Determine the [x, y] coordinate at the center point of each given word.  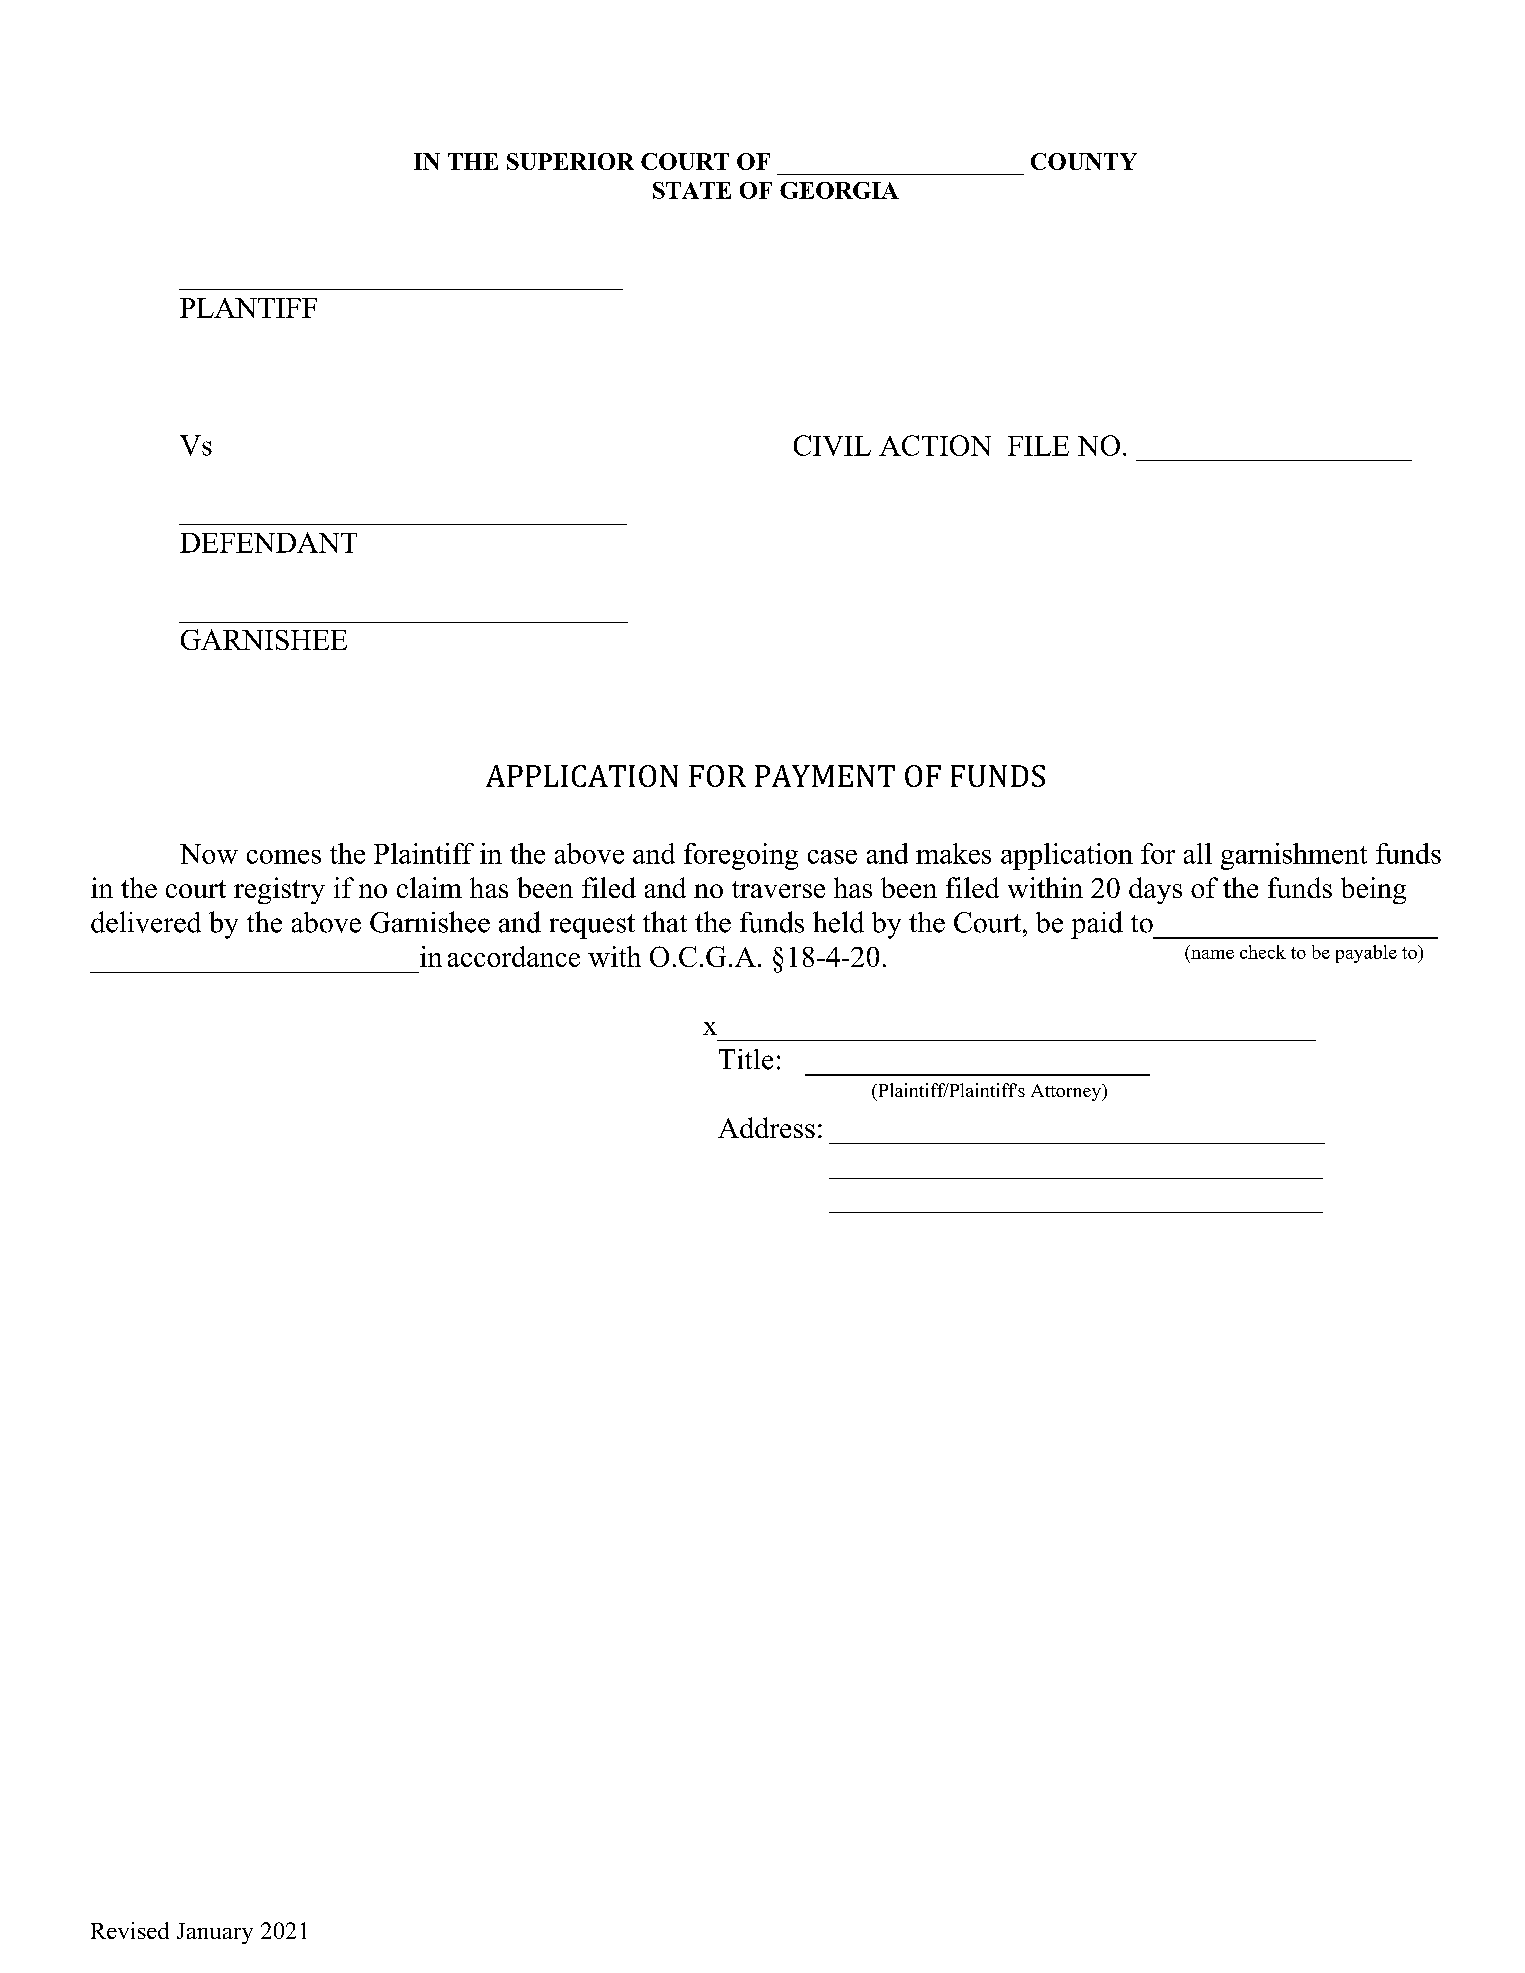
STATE [692, 190]
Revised [130, 1930]
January [215, 1933]
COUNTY [1084, 161]
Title [746, 1059]
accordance [514, 956]
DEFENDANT [268, 542]
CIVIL [832, 445]
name [1212, 954]
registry [279, 890]
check [1263, 952]
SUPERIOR [570, 161]
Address [766, 1127]
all [1198, 853]
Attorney [1067, 1092]
